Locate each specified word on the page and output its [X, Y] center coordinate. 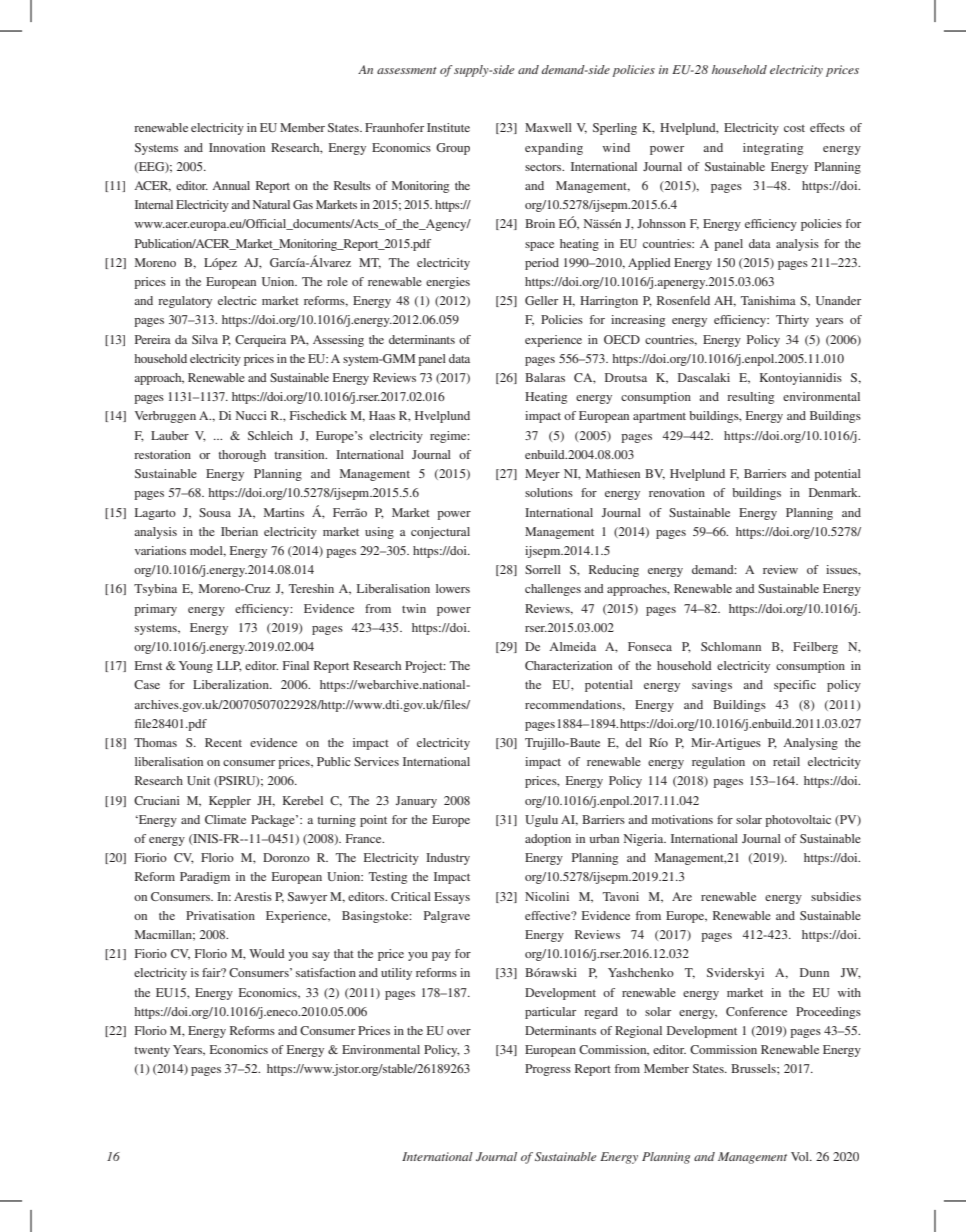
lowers [453, 588]
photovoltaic [798, 821]
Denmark [834, 492]
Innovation [237, 147]
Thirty [792, 321]
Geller [541, 300]
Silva [205, 339]
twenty [152, 1052]
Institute [448, 127]
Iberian [239, 531]
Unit [198, 780]
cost [794, 128]
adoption [548, 840]
